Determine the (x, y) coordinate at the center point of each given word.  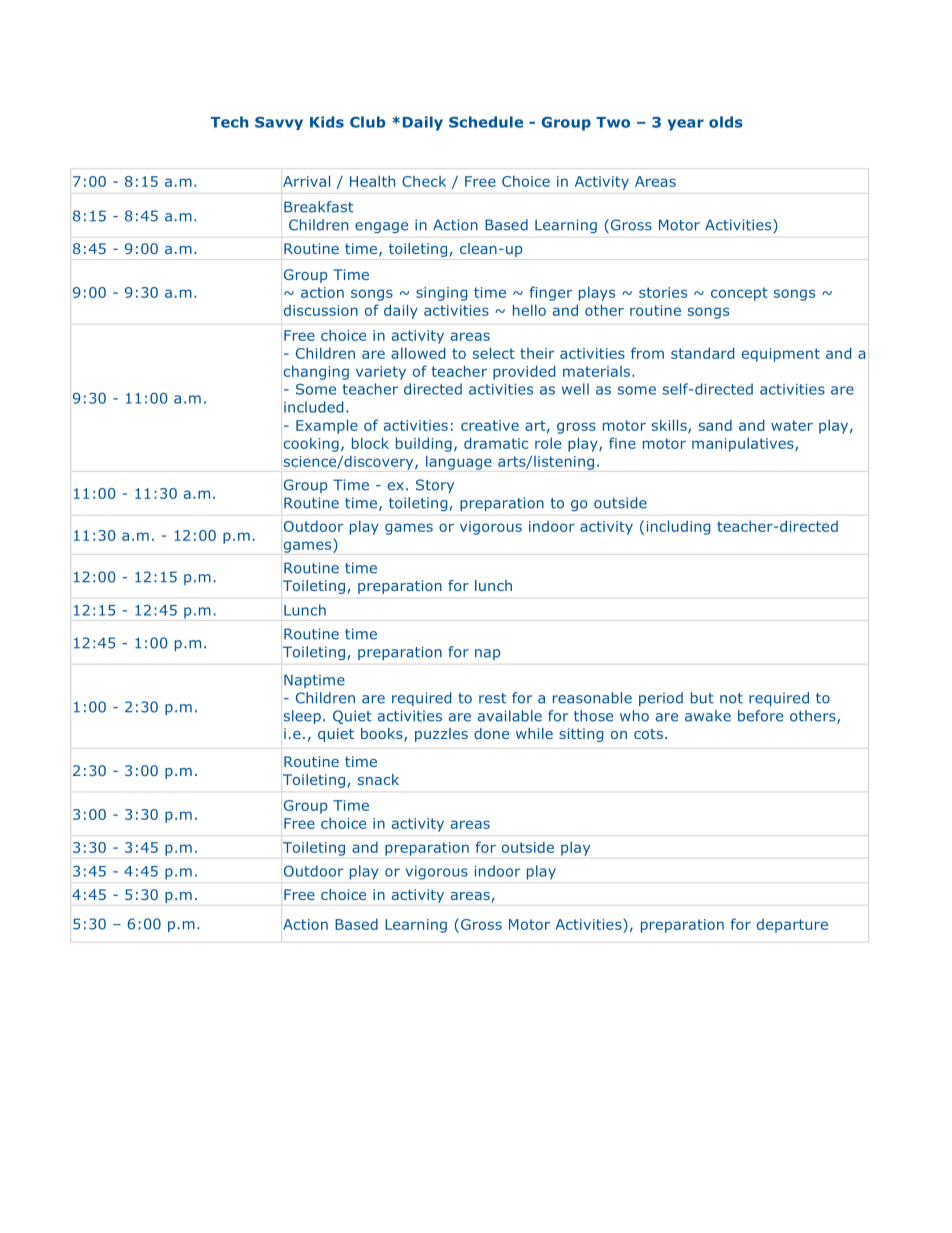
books (383, 735)
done (491, 733)
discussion (321, 310)
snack (378, 779)
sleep (302, 717)
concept (739, 294)
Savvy (279, 123)
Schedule (486, 122)
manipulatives (744, 444)
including (678, 527)
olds (726, 122)
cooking (311, 444)
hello (529, 310)
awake (708, 716)
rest (492, 698)
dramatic (496, 443)
